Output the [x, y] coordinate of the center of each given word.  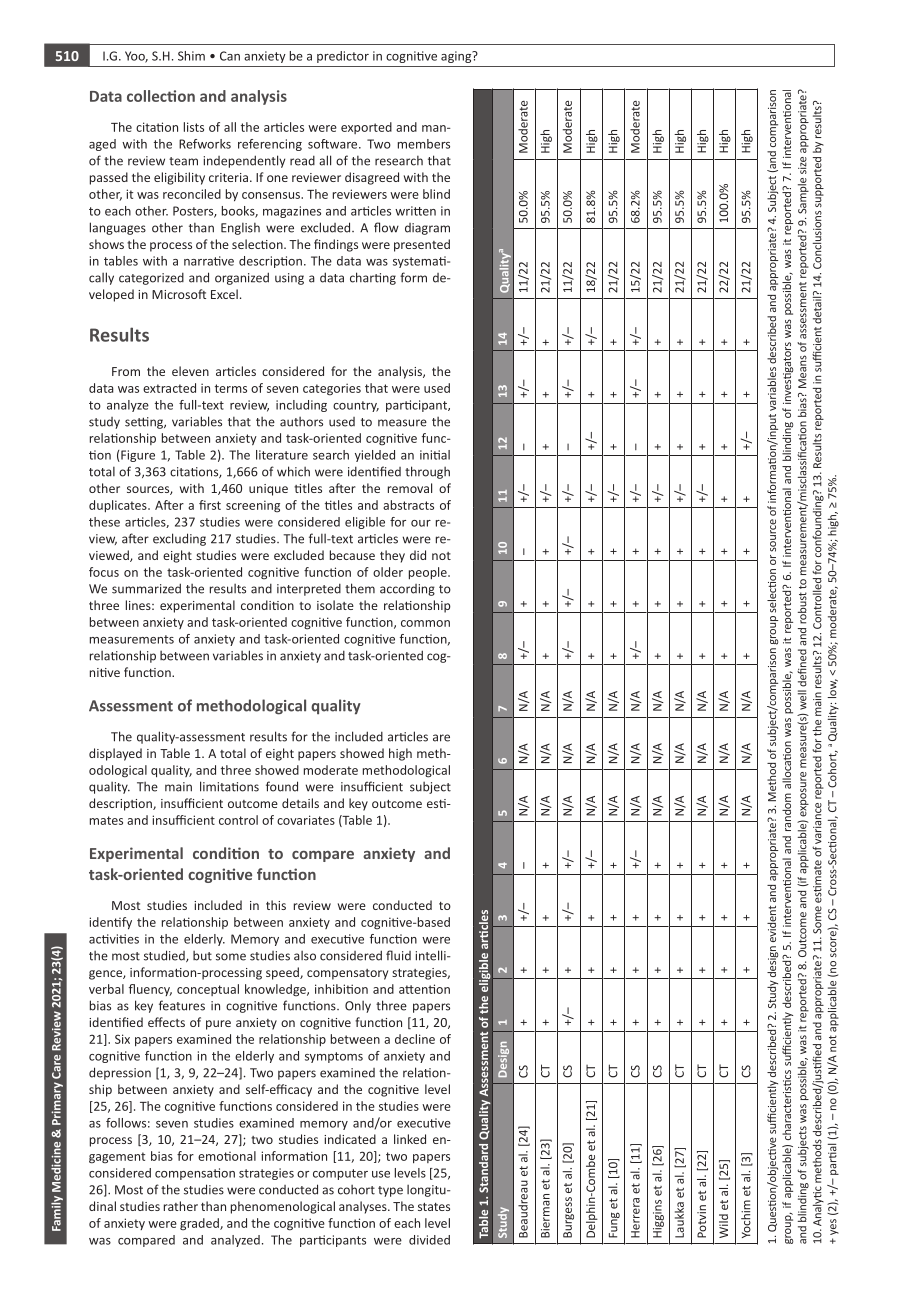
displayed [115, 754]
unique [268, 490]
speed [283, 973]
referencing [270, 145]
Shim [191, 56]
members [424, 144]
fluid [398, 955]
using [289, 279]
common [425, 623]
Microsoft [179, 294]
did [418, 555]
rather [181, 1206]
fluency [150, 990]
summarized [146, 588]
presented [422, 245]
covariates [306, 820]
